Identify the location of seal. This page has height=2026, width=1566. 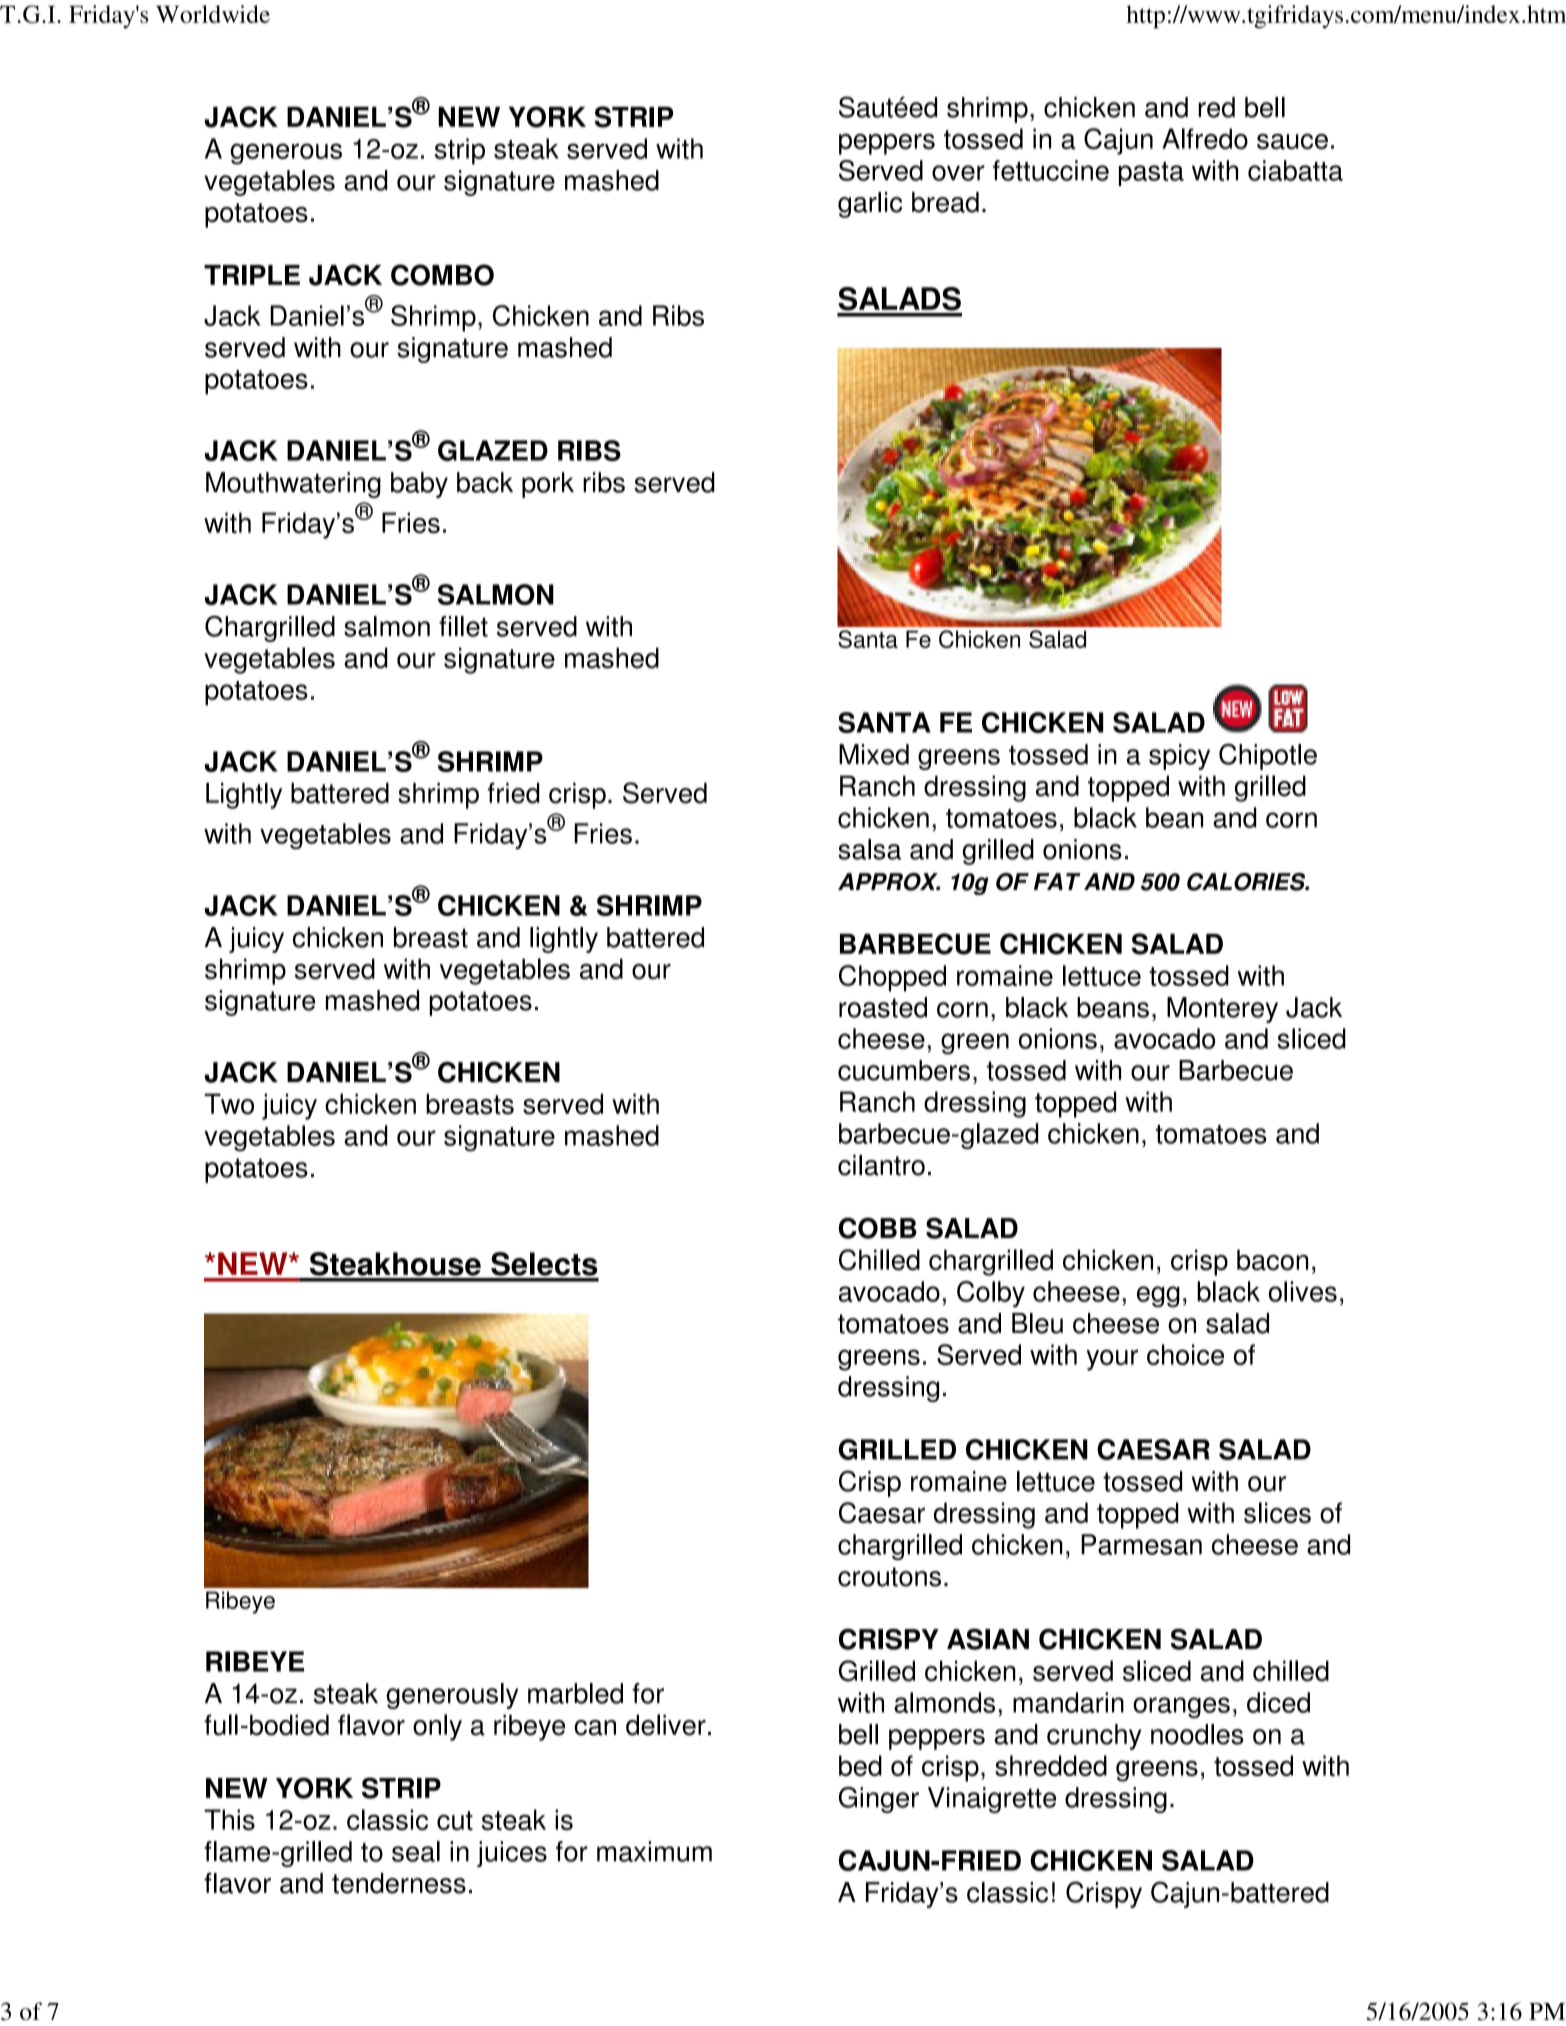
(416, 1851).
